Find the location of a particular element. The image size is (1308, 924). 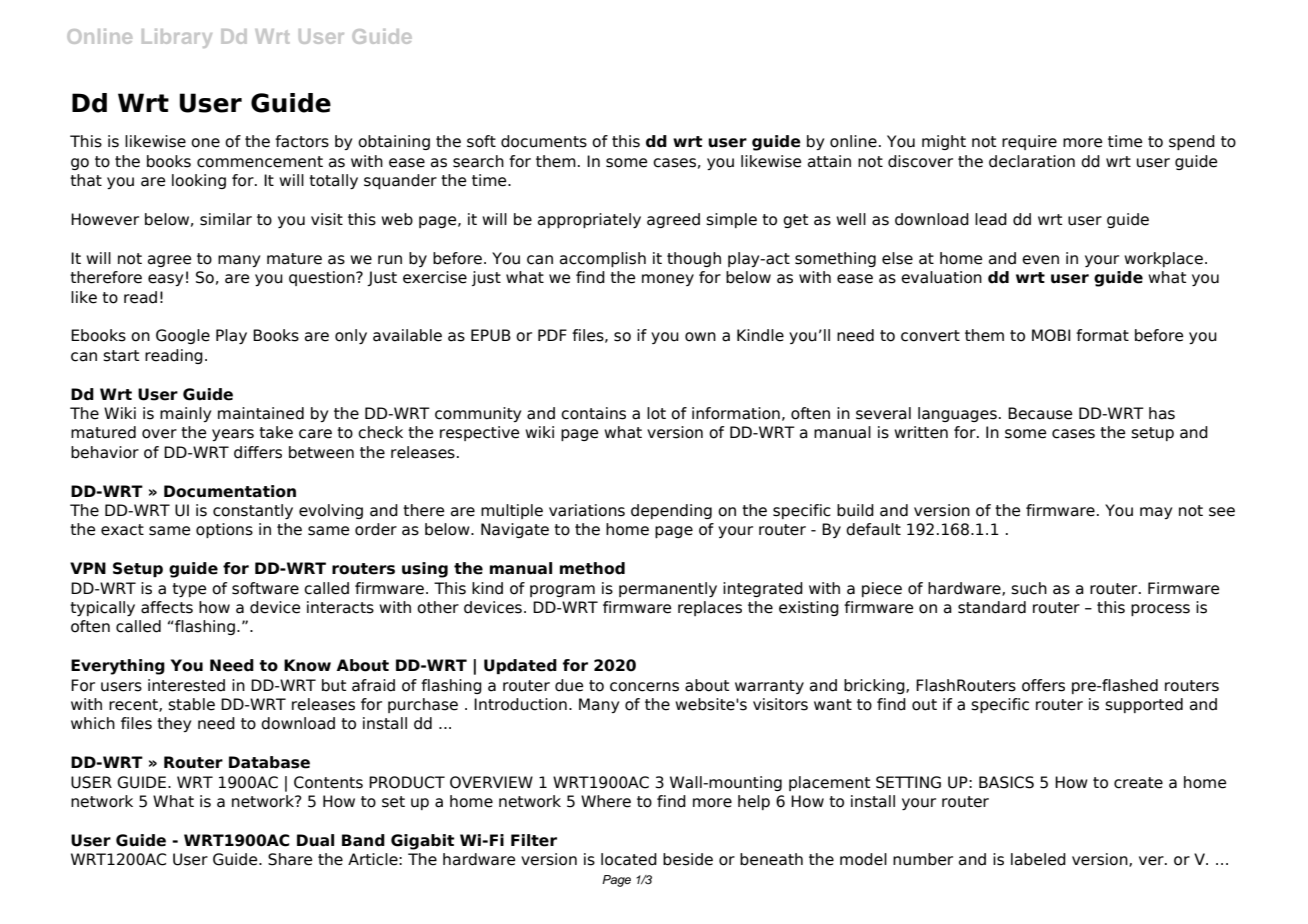

Dual is located at coordinates (315, 840).
